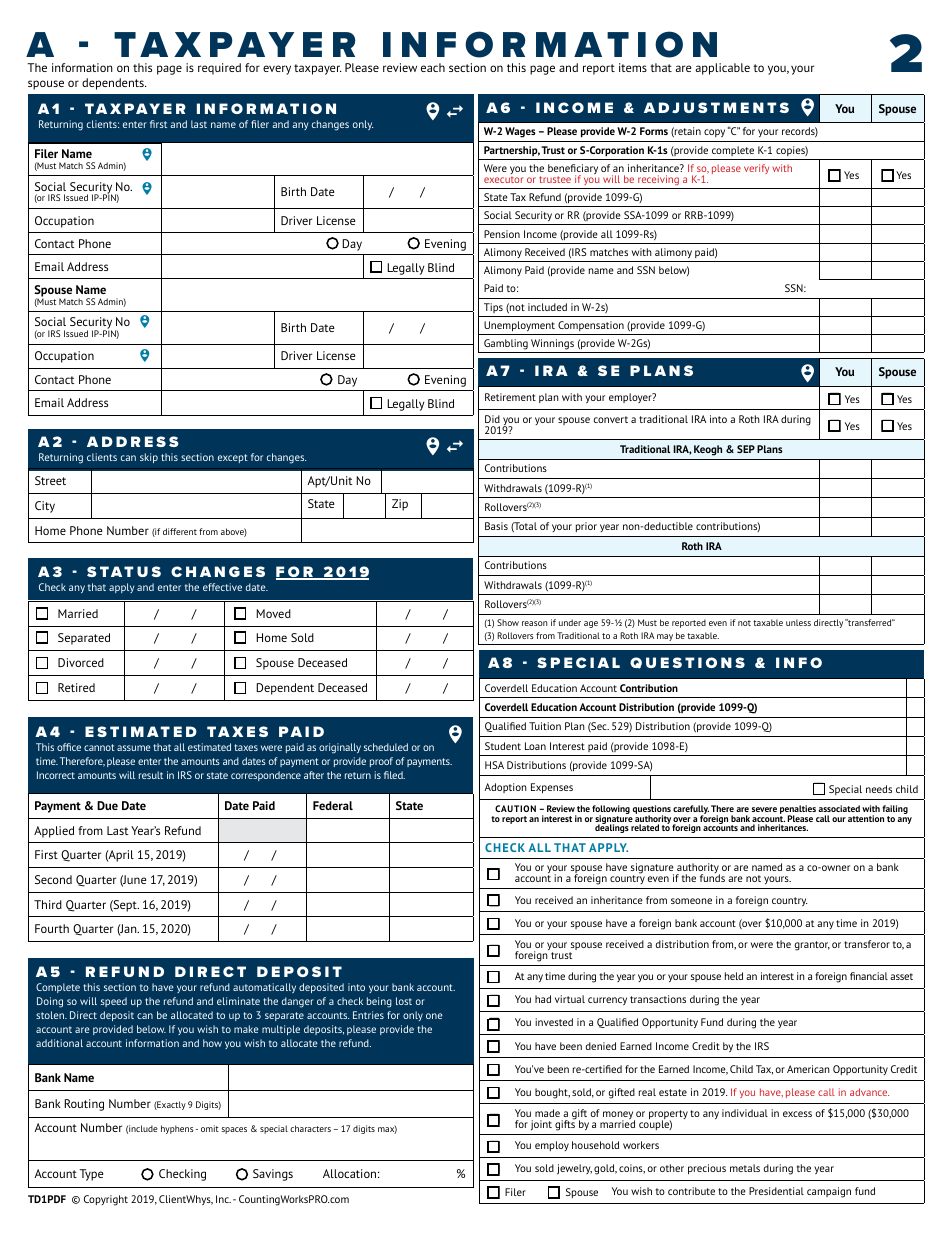 The height and width of the page is (1233, 952). What do you see at coordinates (219, 69) in the page?
I see `required` at bounding box center [219, 69].
